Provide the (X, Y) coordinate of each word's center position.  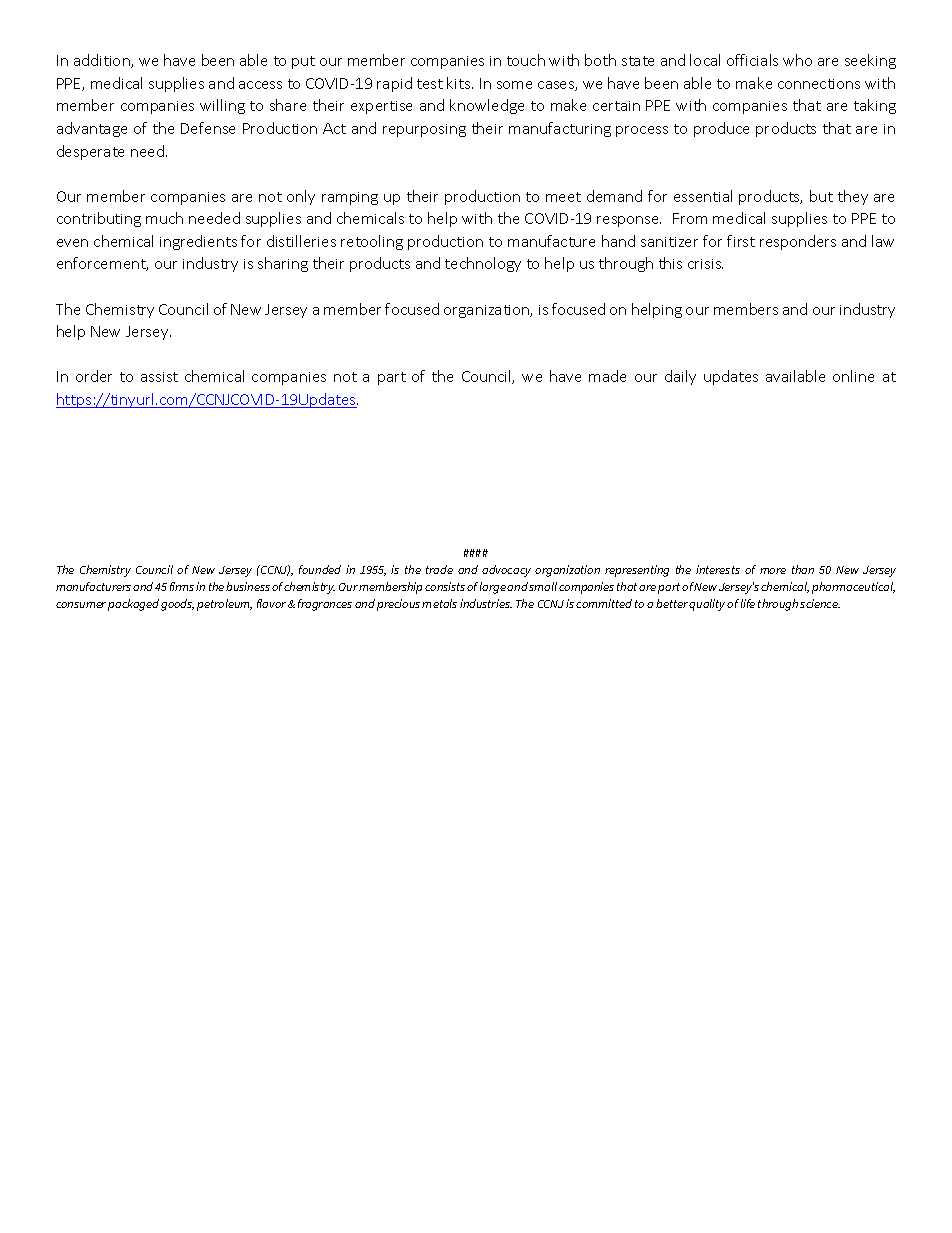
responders (798, 242)
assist (159, 377)
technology (483, 264)
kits (460, 83)
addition (103, 61)
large (493, 588)
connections (819, 84)
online (853, 376)
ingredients (198, 242)
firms (182, 586)
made (607, 376)
